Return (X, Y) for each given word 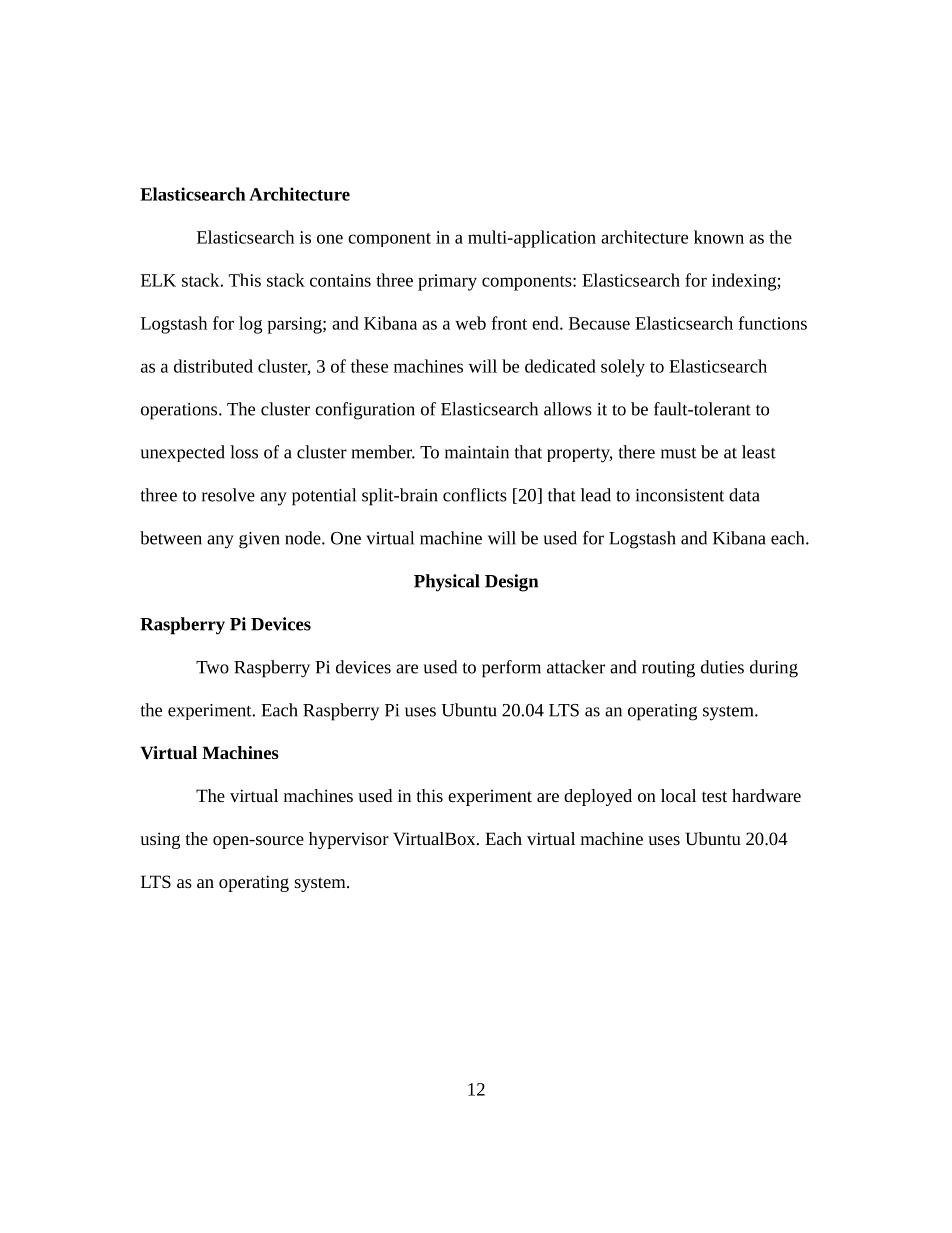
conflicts (475, 495)
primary (447, 282)
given (259, 540)
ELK (158, 280)
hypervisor (349, 840)
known (719, 237)
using (160, 840)
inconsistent (680, 495)
